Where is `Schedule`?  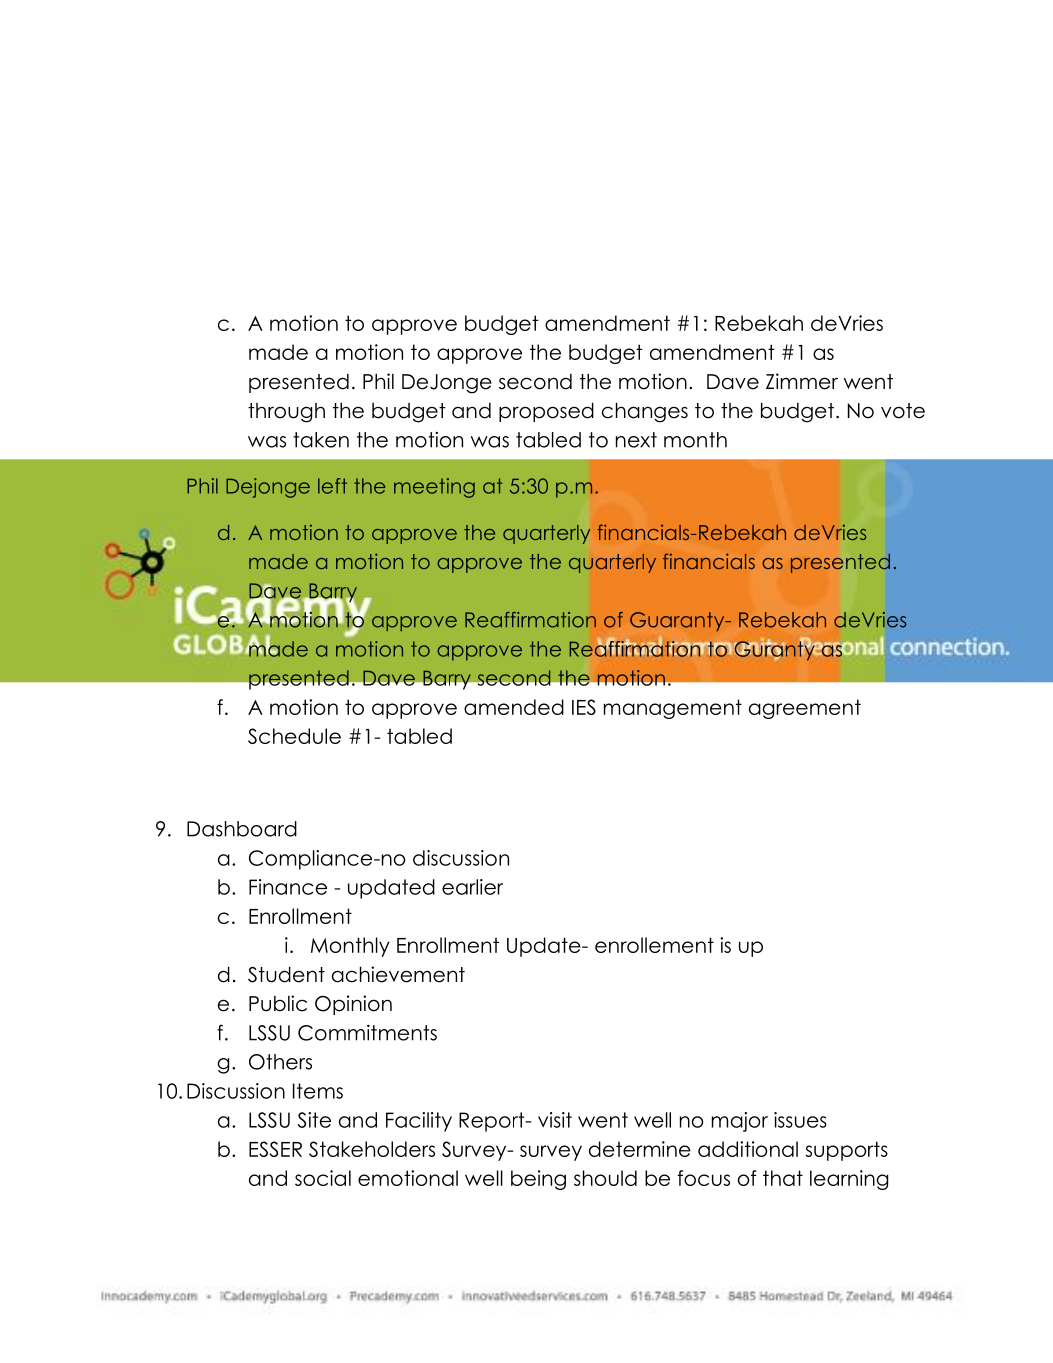 Schedule is located at coordinates (294, 736).
